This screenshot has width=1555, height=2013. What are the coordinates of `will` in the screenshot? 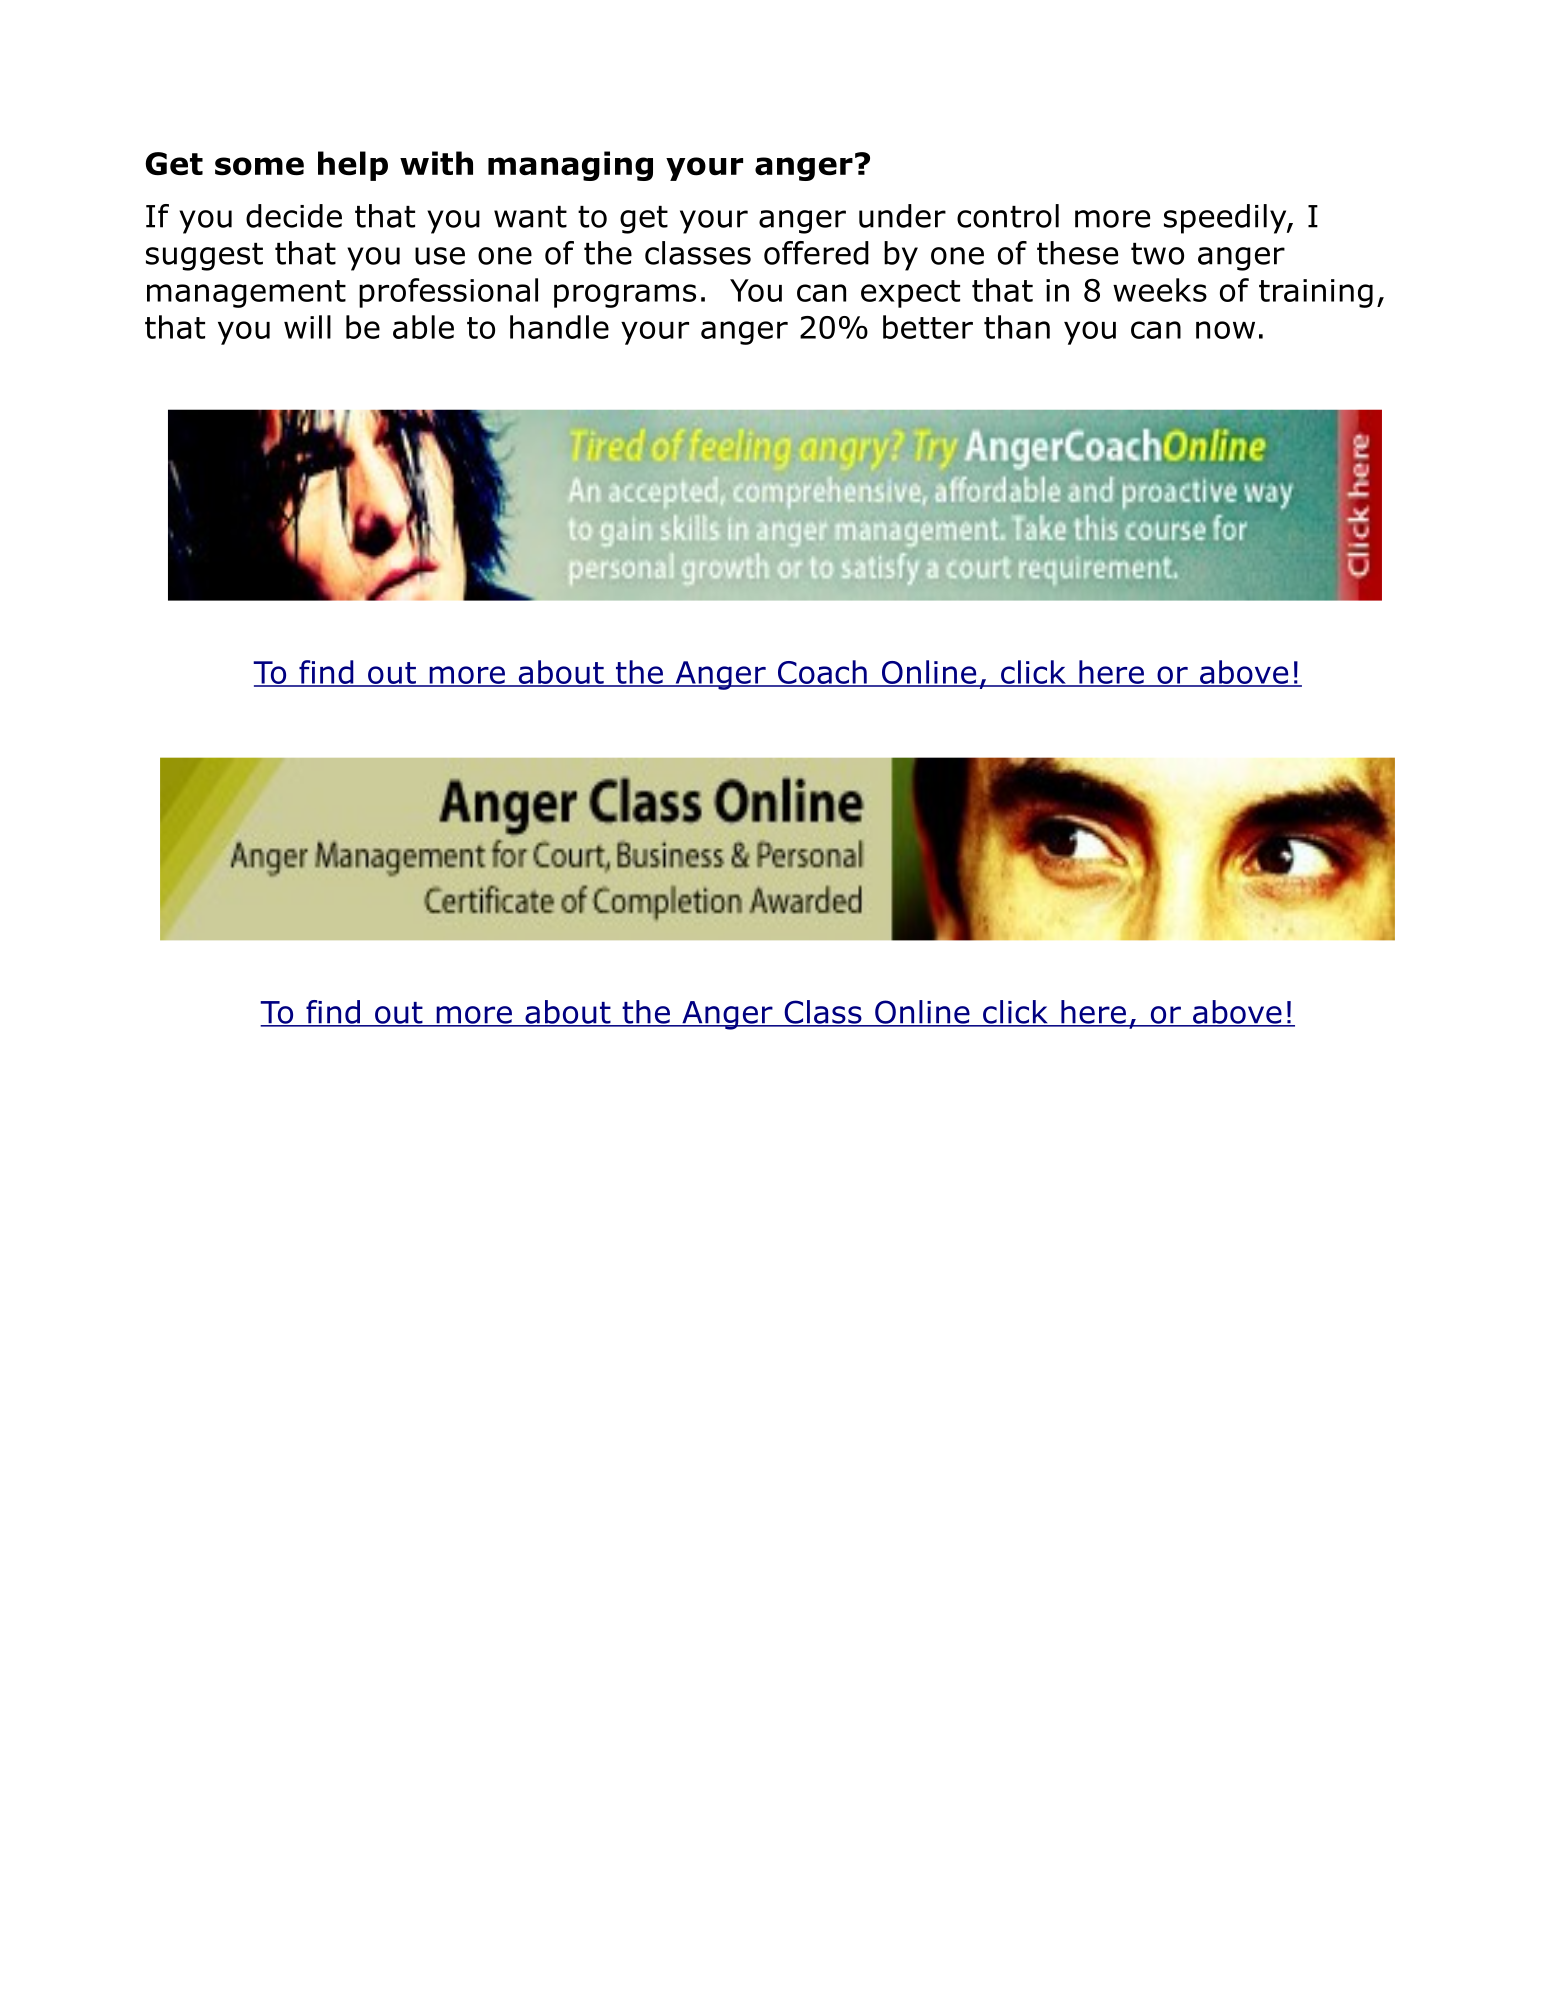 It's located at (307, 327).
